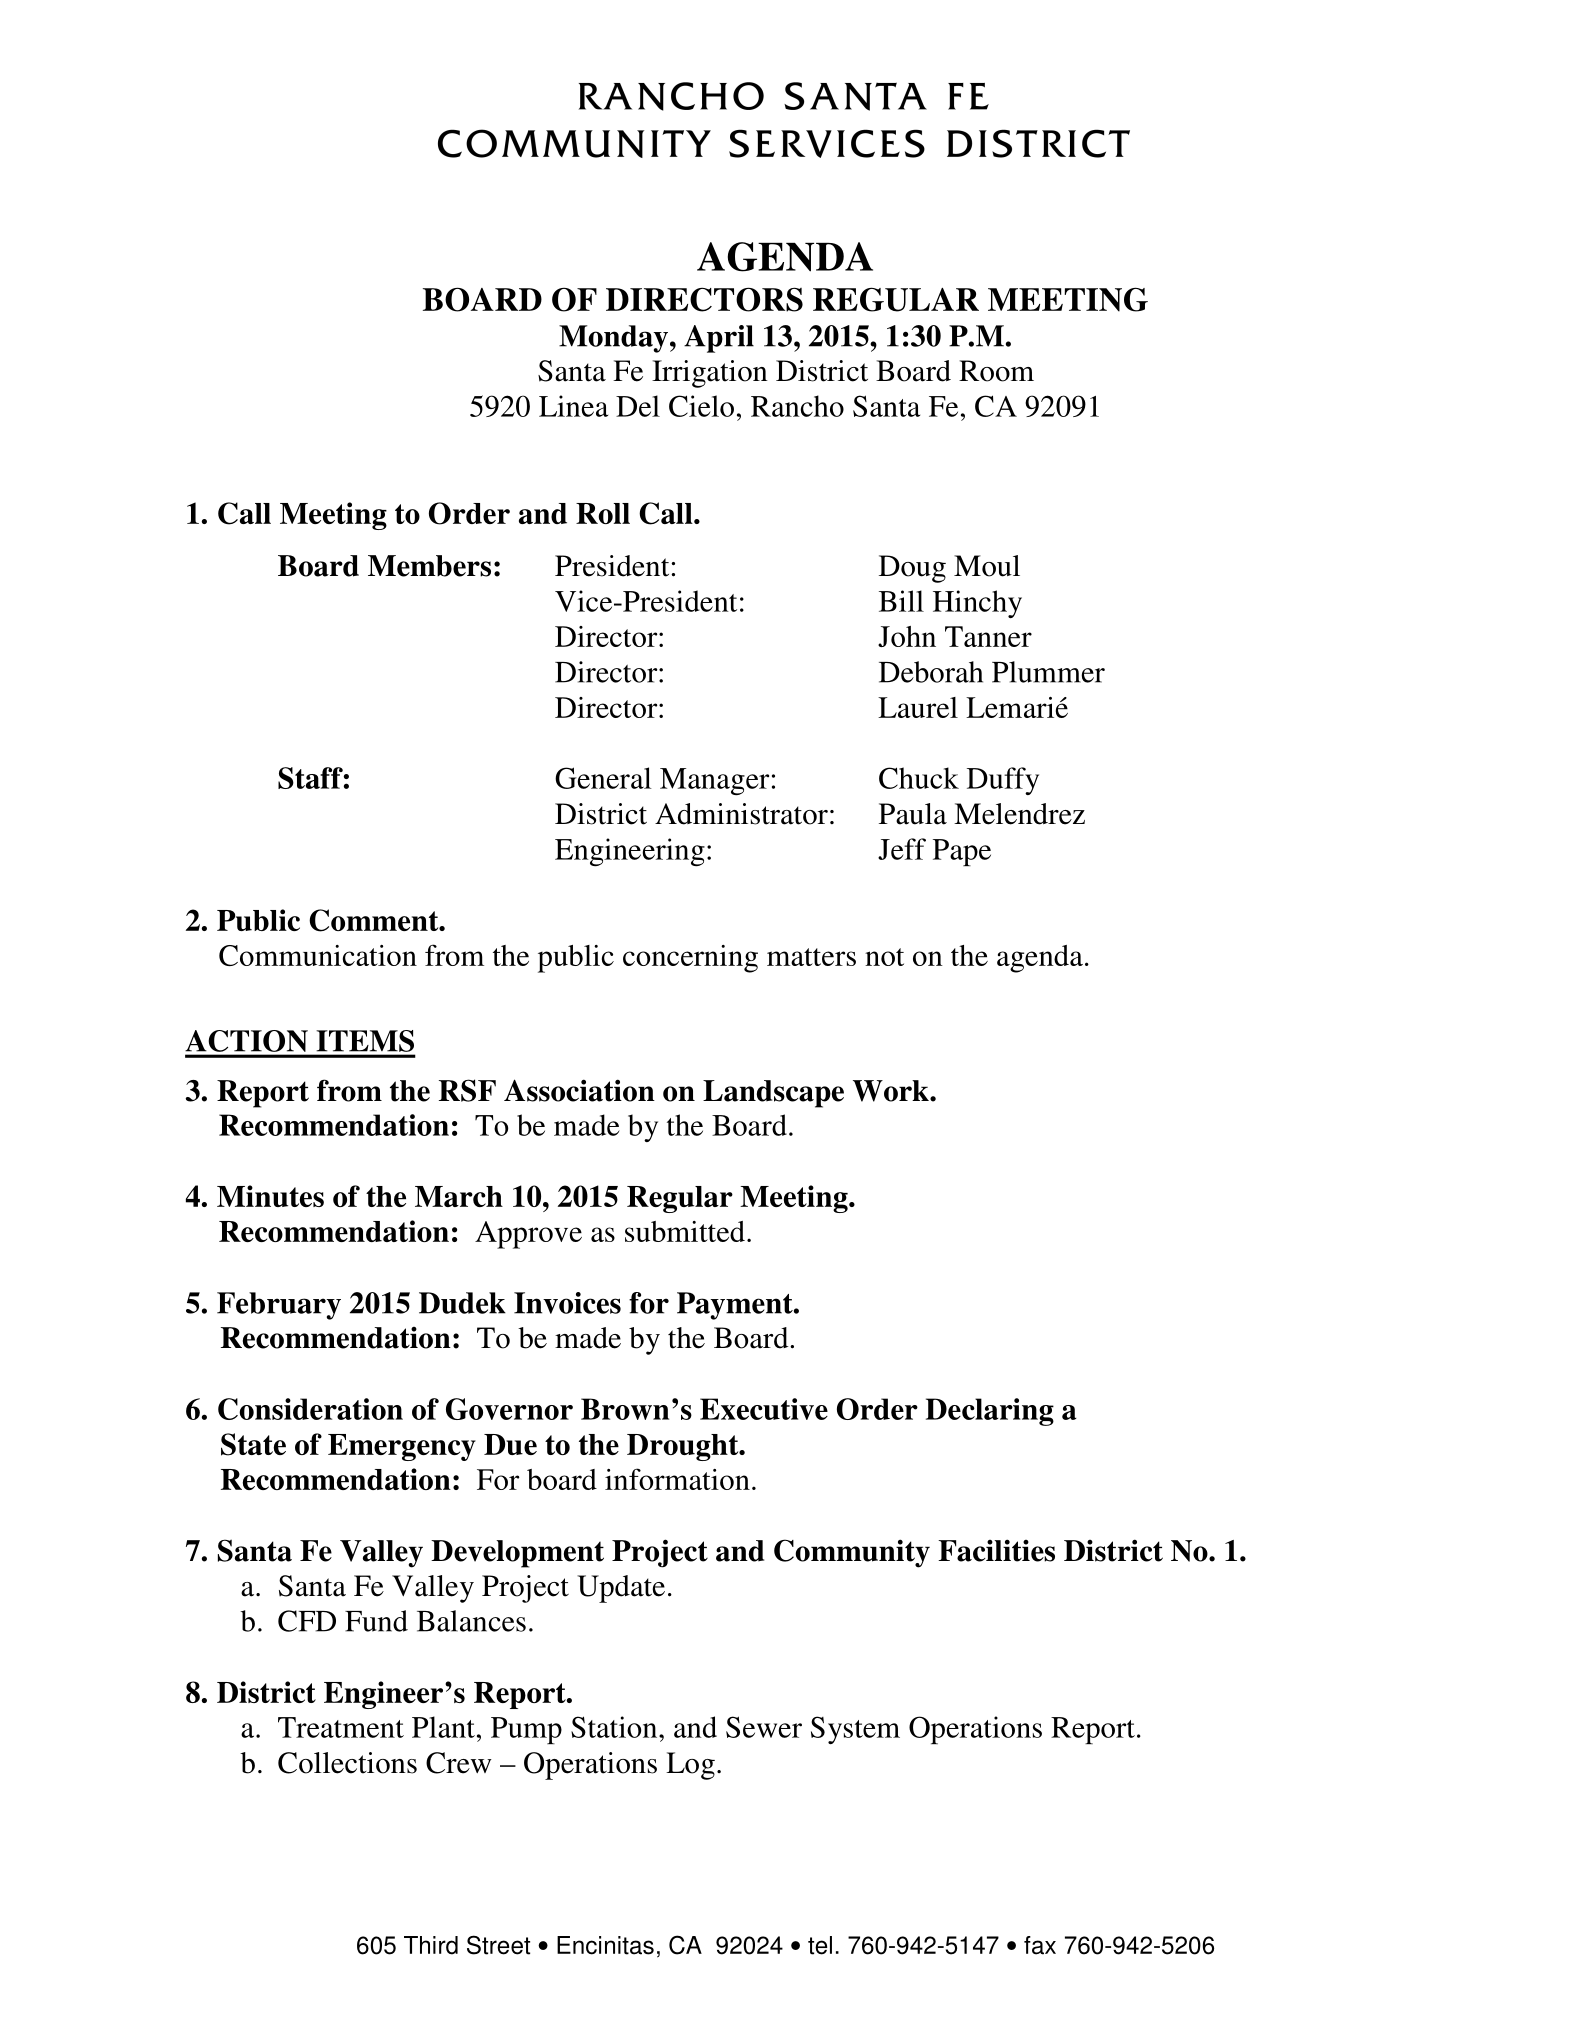  Describe the element at coordinates (579, 1090) in the image. I see `Association` at that location.
